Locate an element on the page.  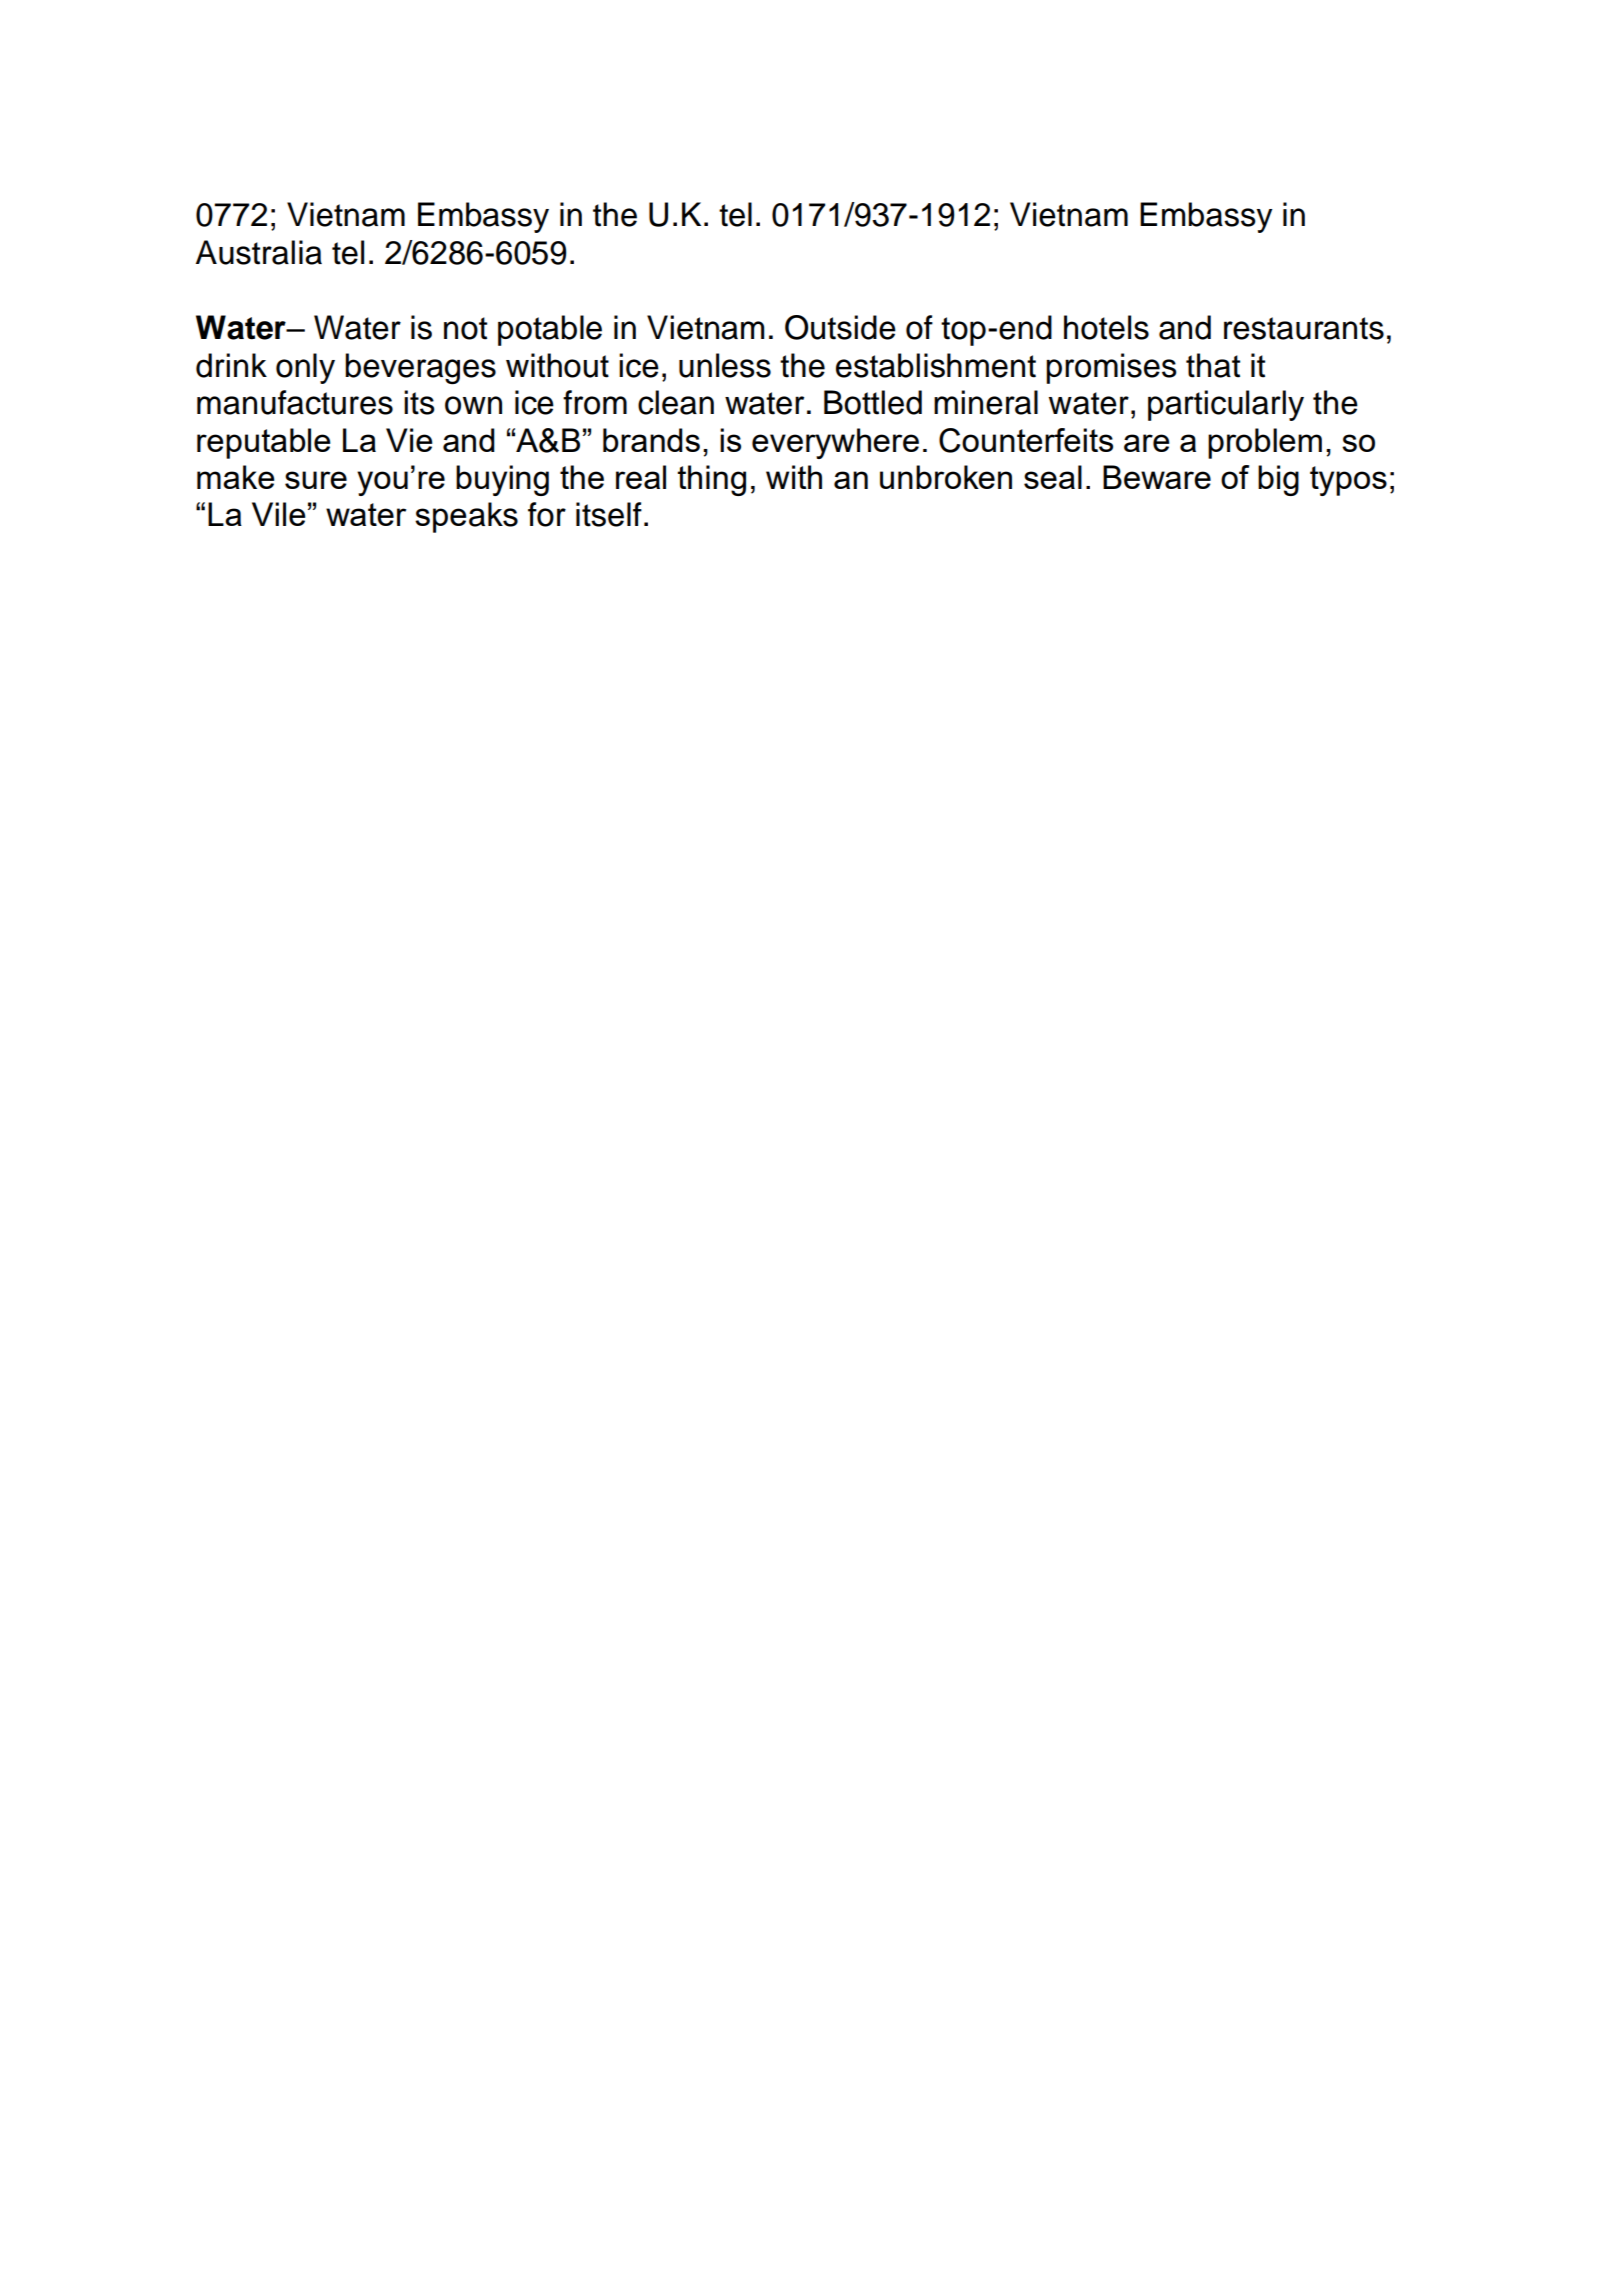
Outside is located at coordinates (840, 327).
